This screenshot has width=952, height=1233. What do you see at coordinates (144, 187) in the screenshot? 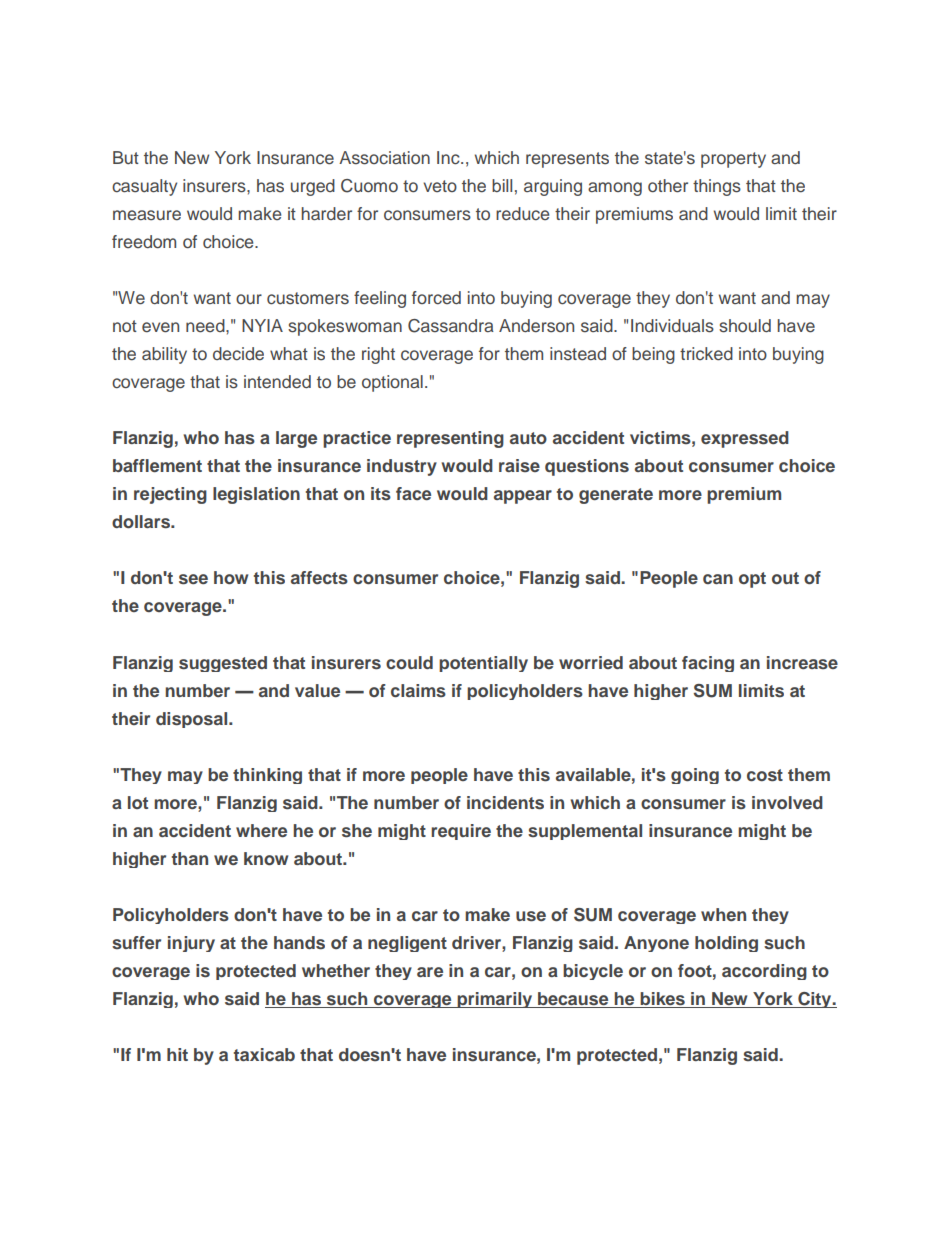
I see `casualty` at bounding box center [144, 187].
